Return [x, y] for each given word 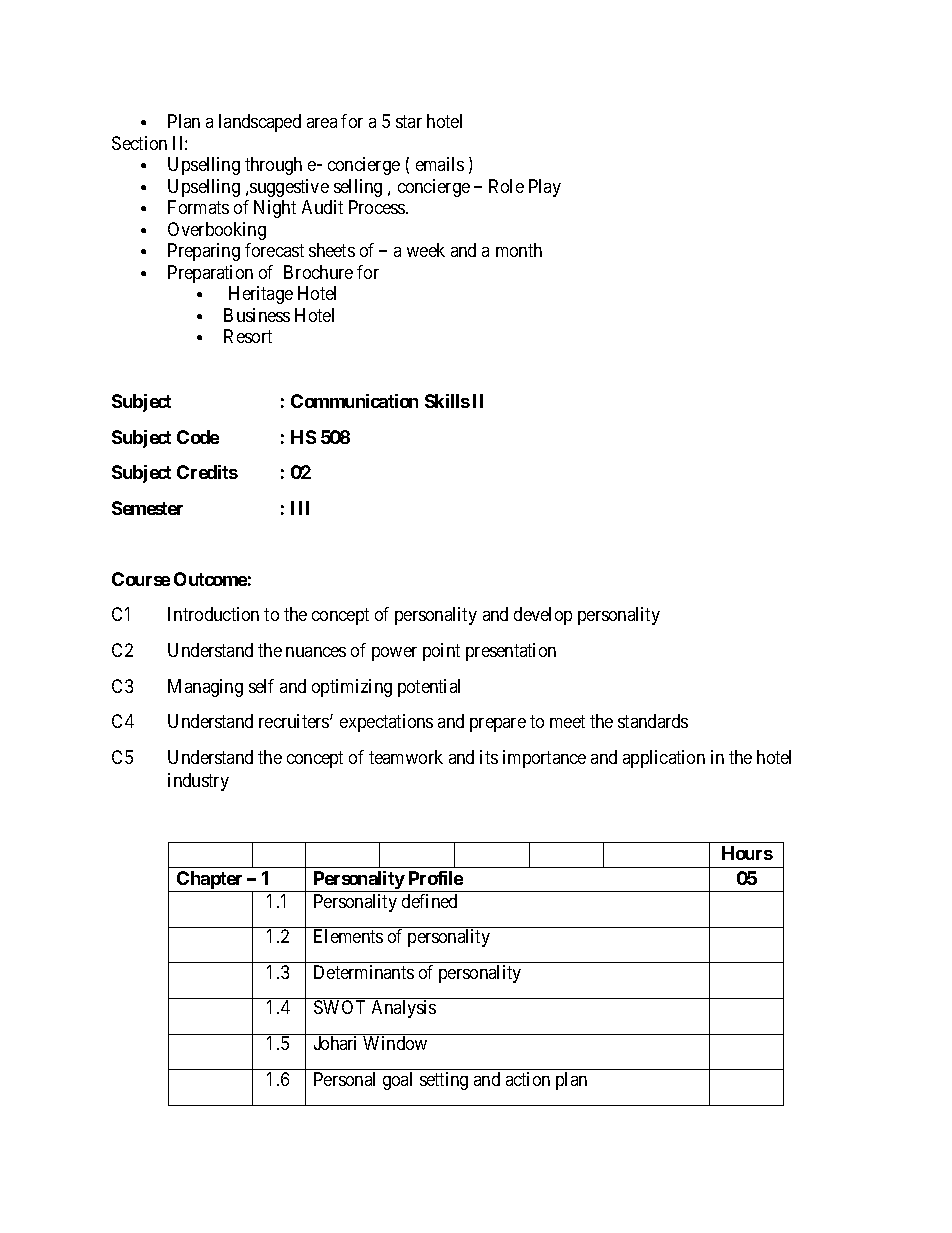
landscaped [260, 123]
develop [543, 616]
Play [545, 188]
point [441, 652]
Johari [335, 1043]
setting [444, 1081]
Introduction [213, 614]
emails [440, 164]
